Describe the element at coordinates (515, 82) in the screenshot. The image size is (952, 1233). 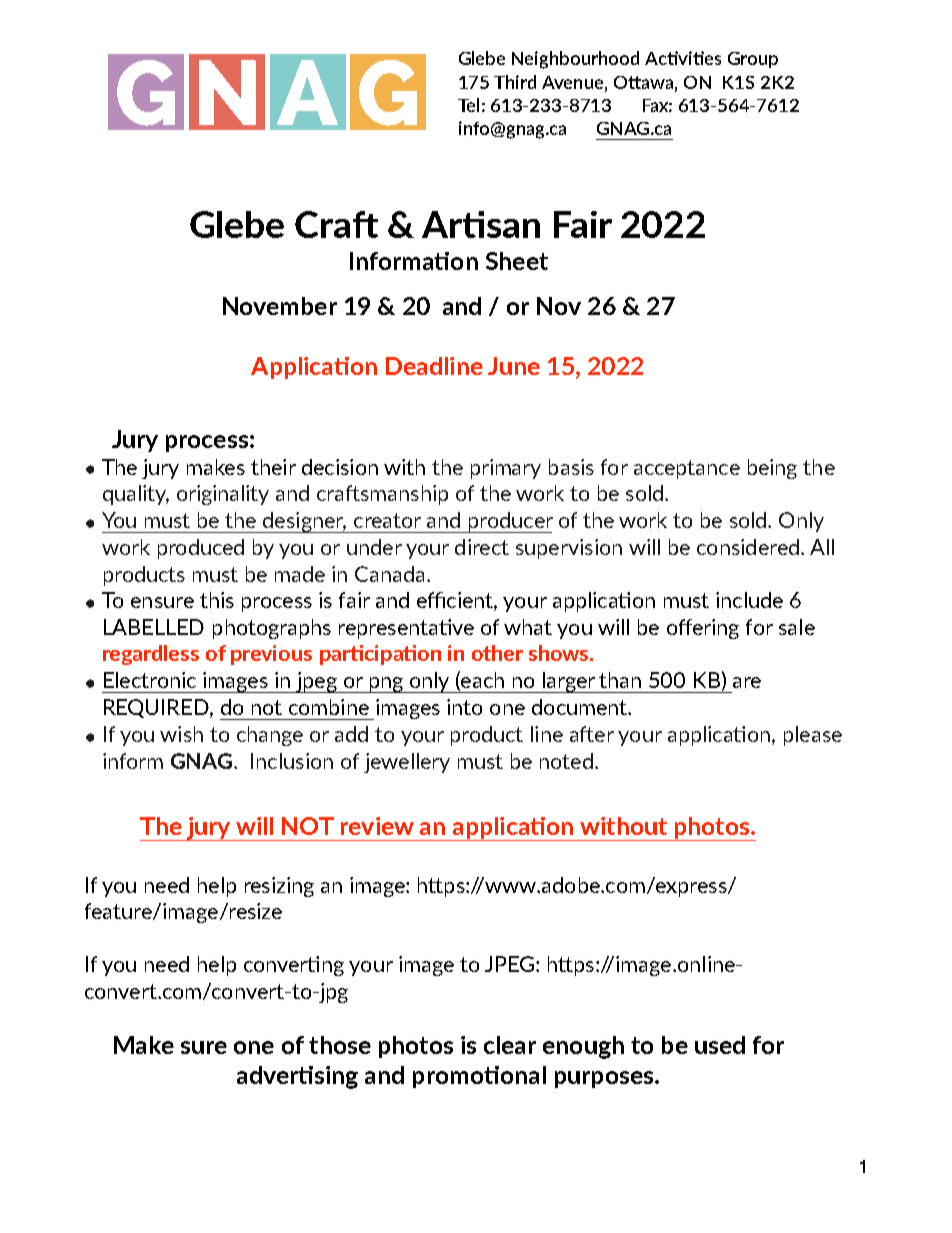
I see `Third` at that location.
